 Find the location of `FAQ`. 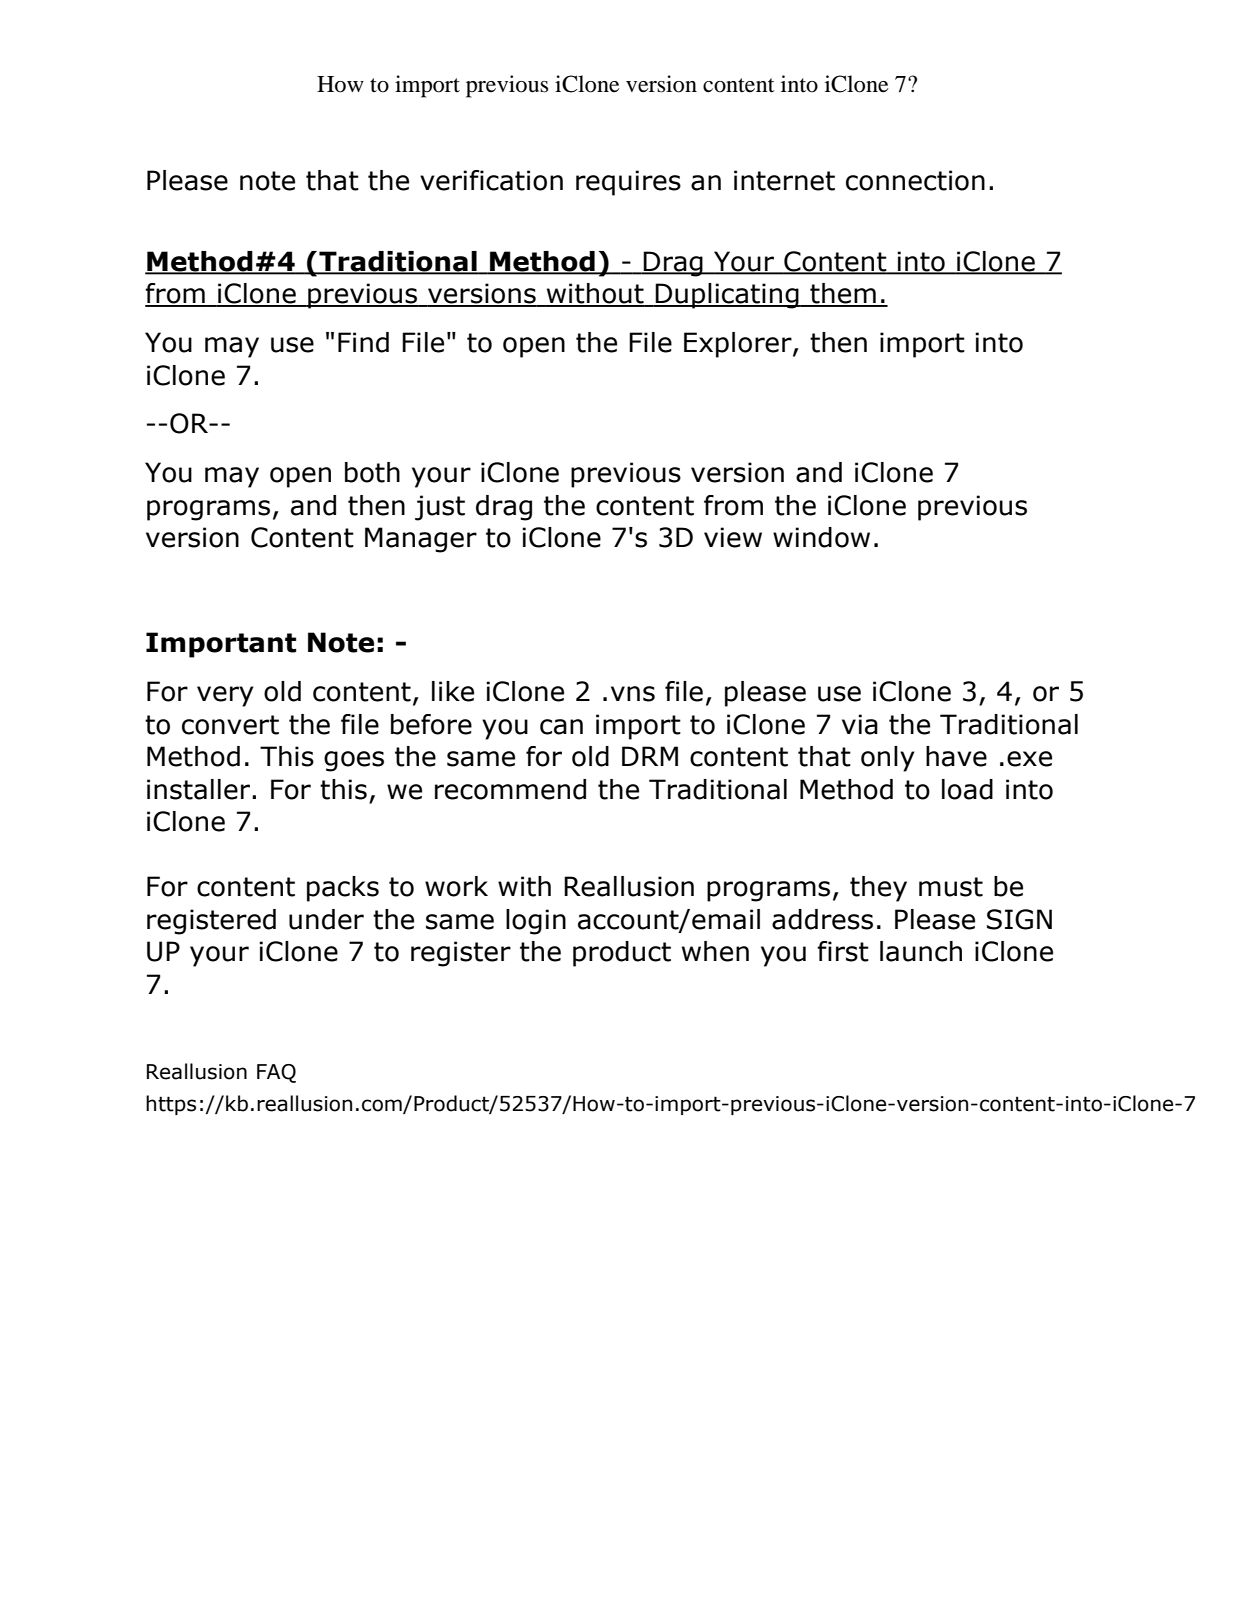

FAQ is located at coordinates (276, 1073).
